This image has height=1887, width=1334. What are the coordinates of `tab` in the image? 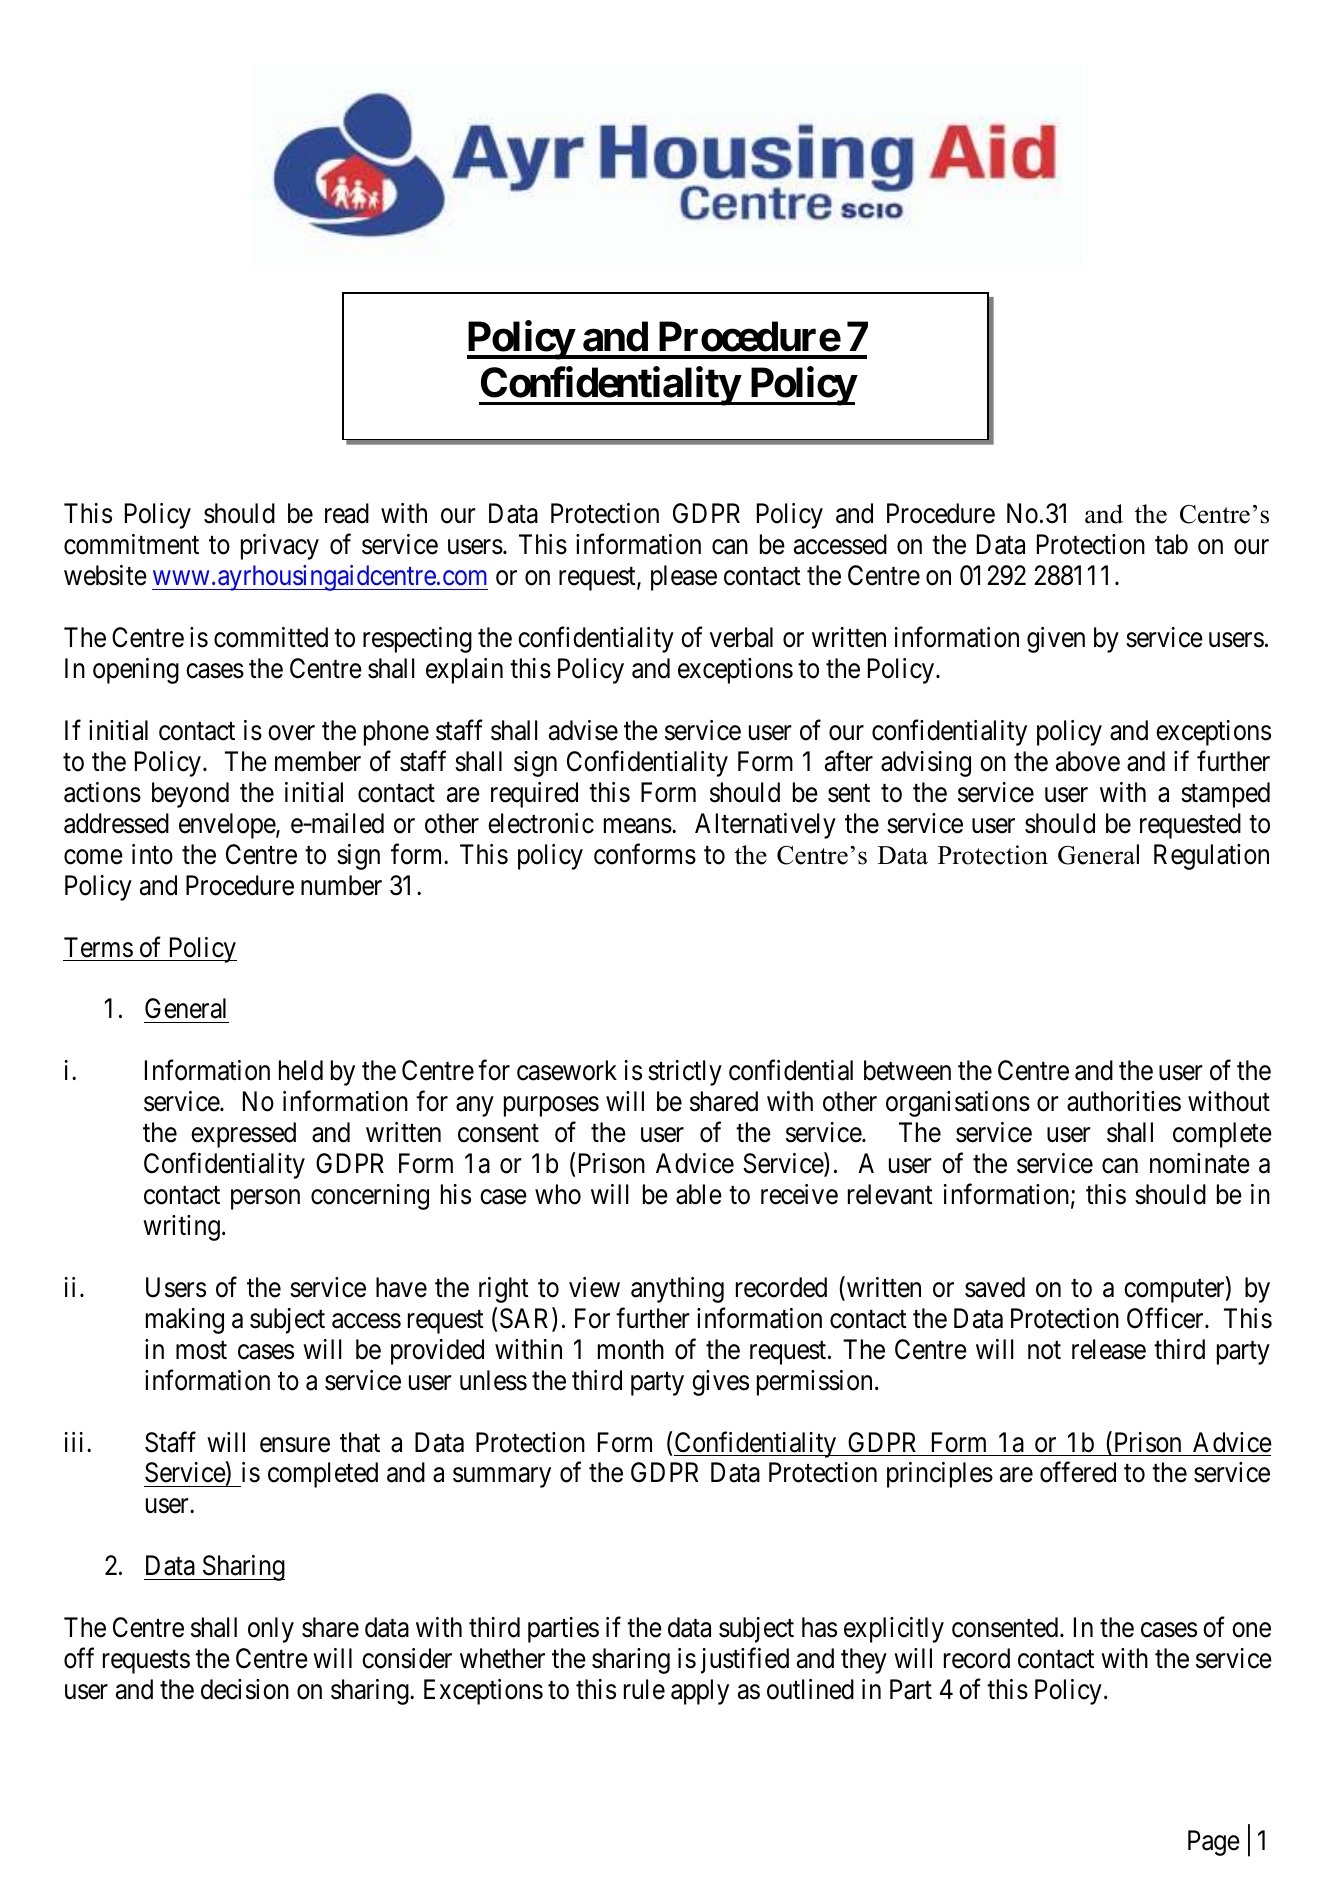 It's located at (1171, 544).
